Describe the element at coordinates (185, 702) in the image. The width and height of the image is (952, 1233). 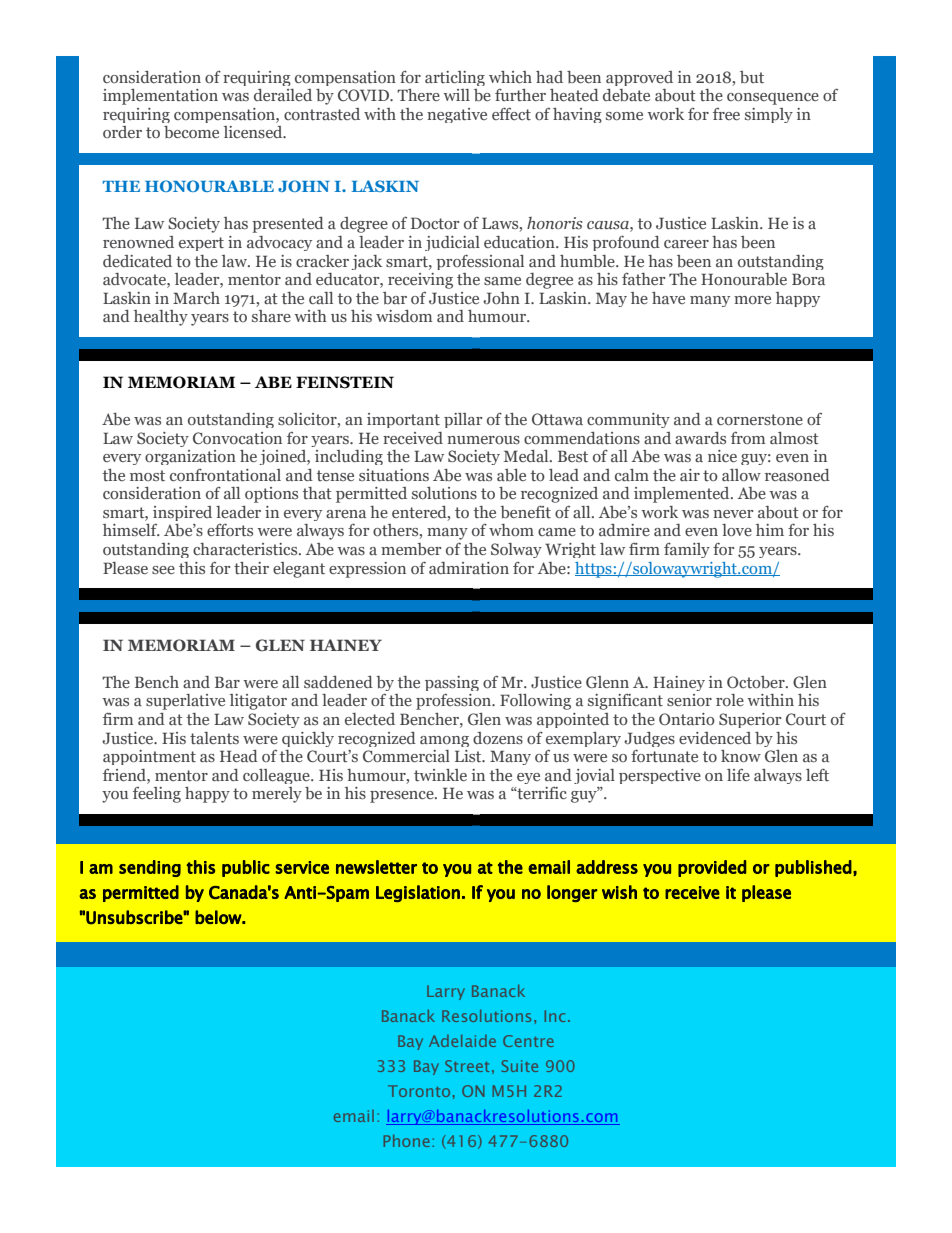
I see `superlative` at that location.
